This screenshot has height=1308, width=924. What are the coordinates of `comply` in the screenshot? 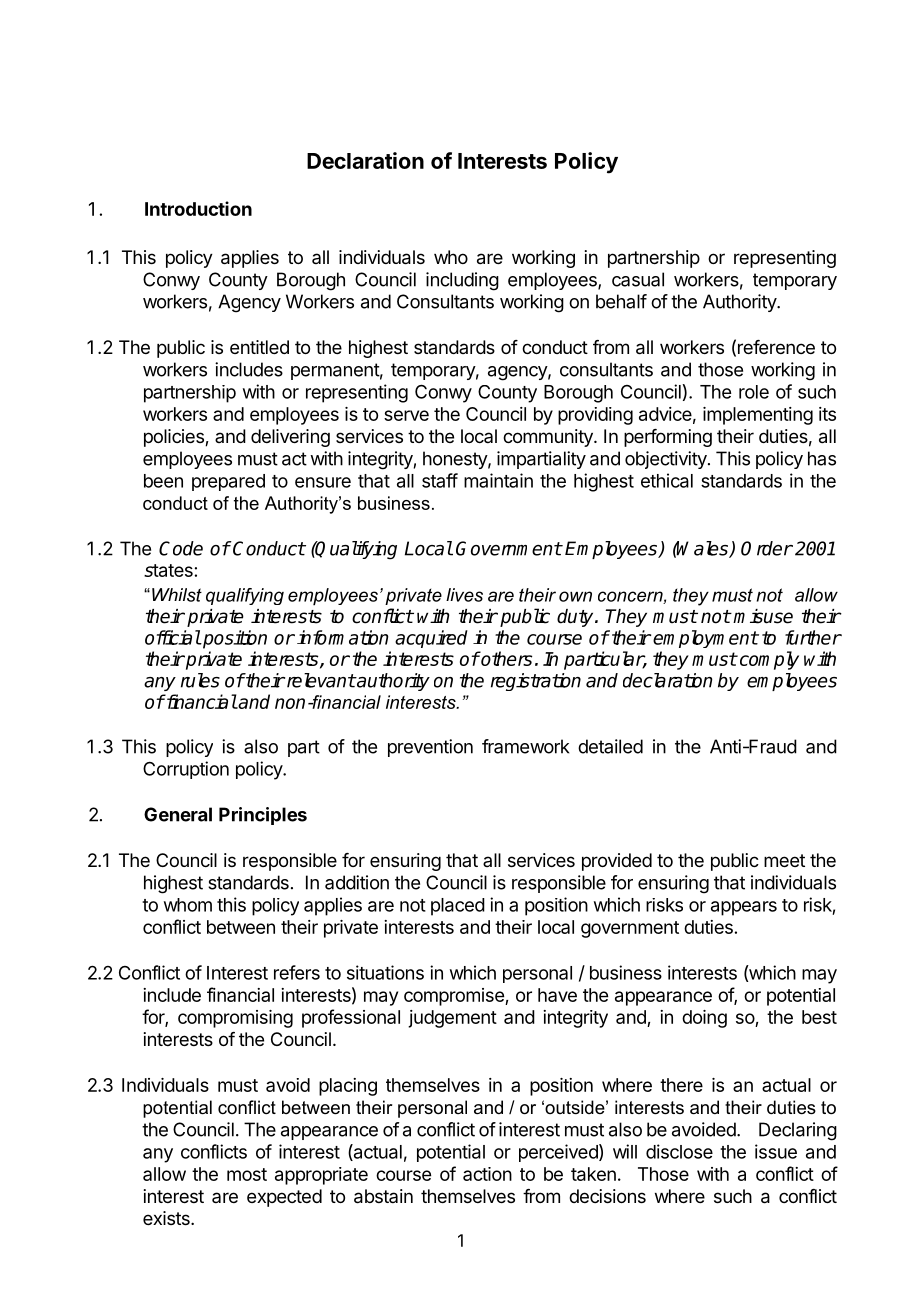 It's located at (768, 660).
